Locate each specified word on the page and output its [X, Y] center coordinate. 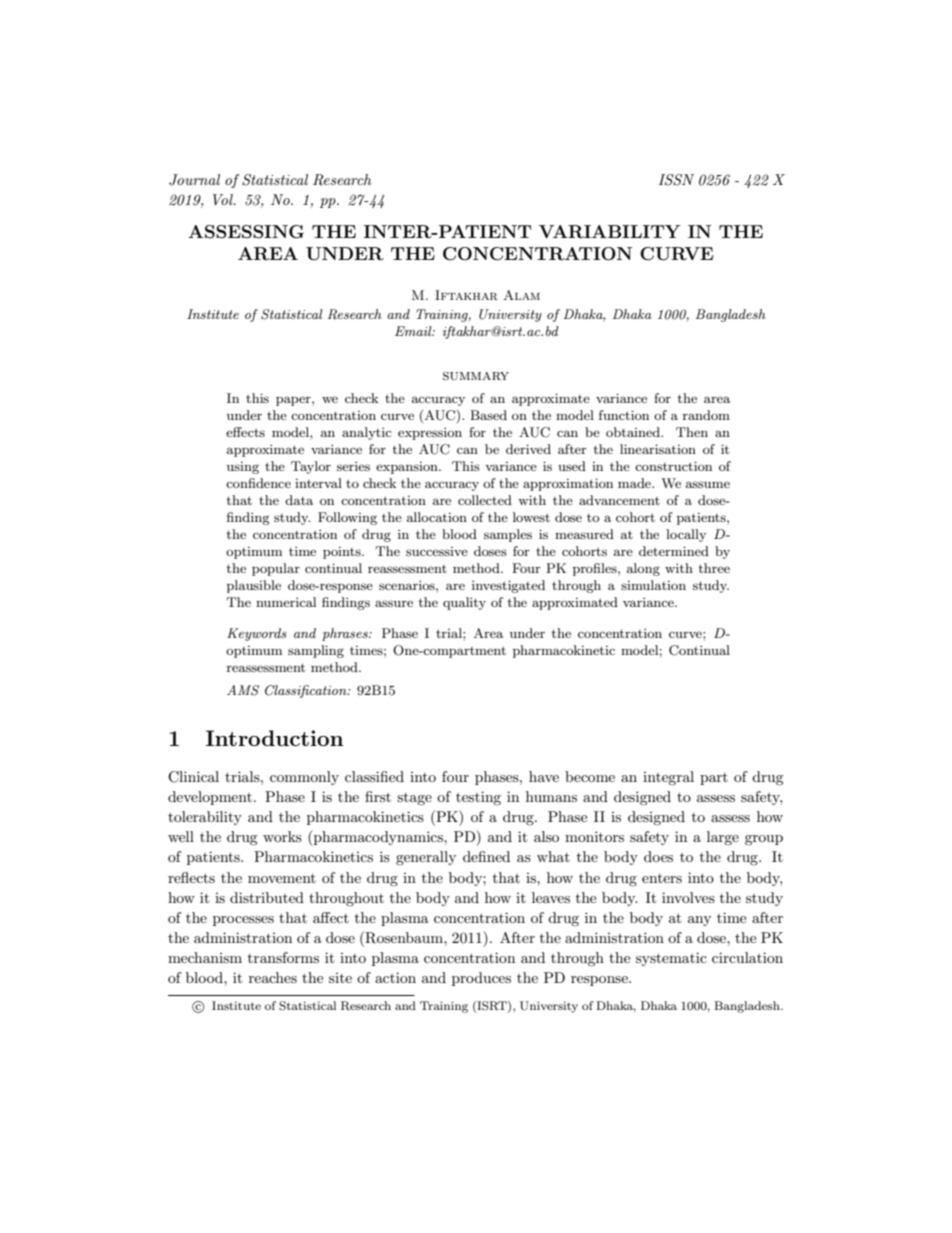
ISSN [676, 180]
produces [481, 979]
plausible [254, 586]
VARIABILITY [610, 232]
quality [464, 603]
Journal [194, 180]
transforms [283, 957]
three [714, 568]
